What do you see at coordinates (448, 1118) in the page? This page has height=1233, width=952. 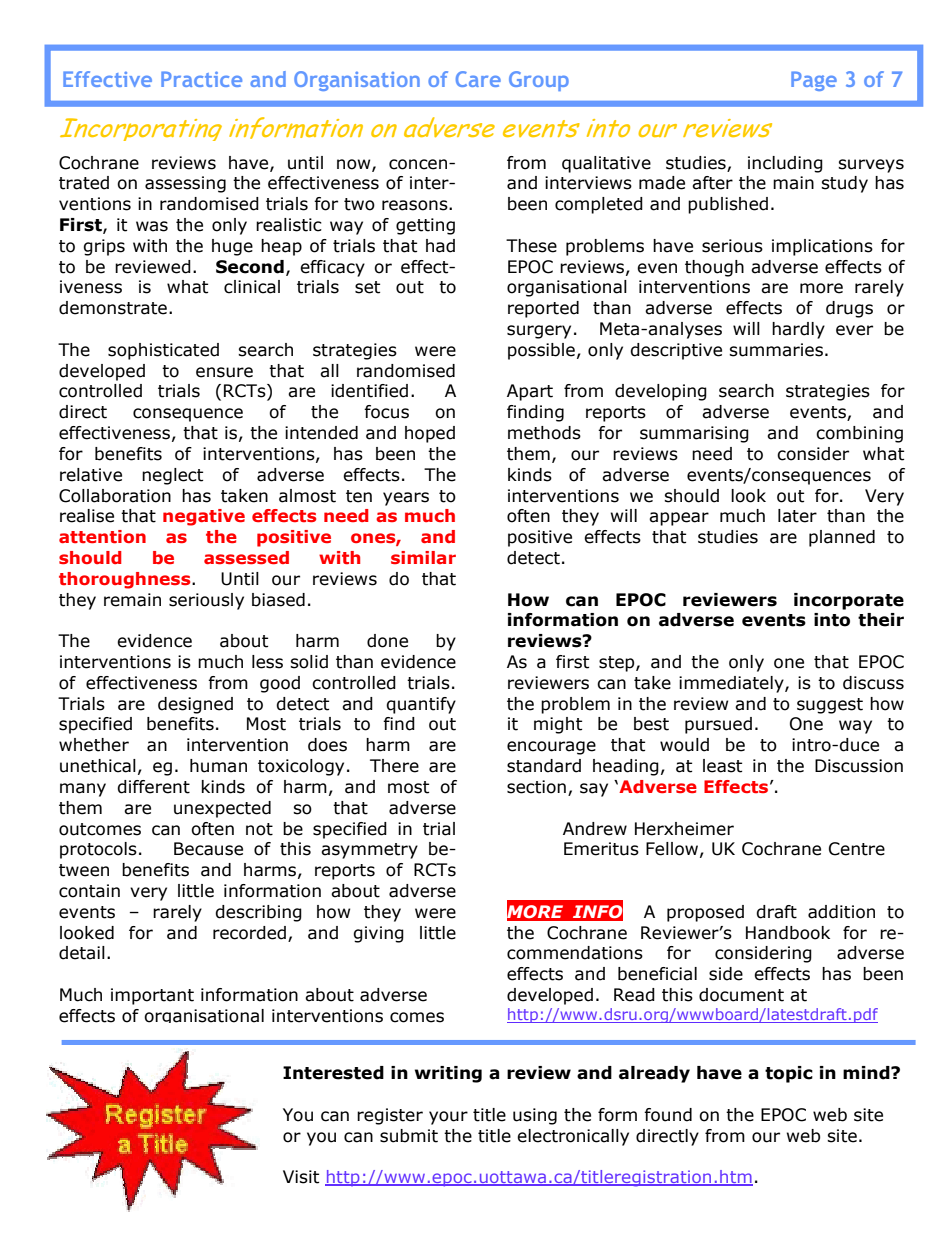 I see `your` at bounding box center [448, 1118].
